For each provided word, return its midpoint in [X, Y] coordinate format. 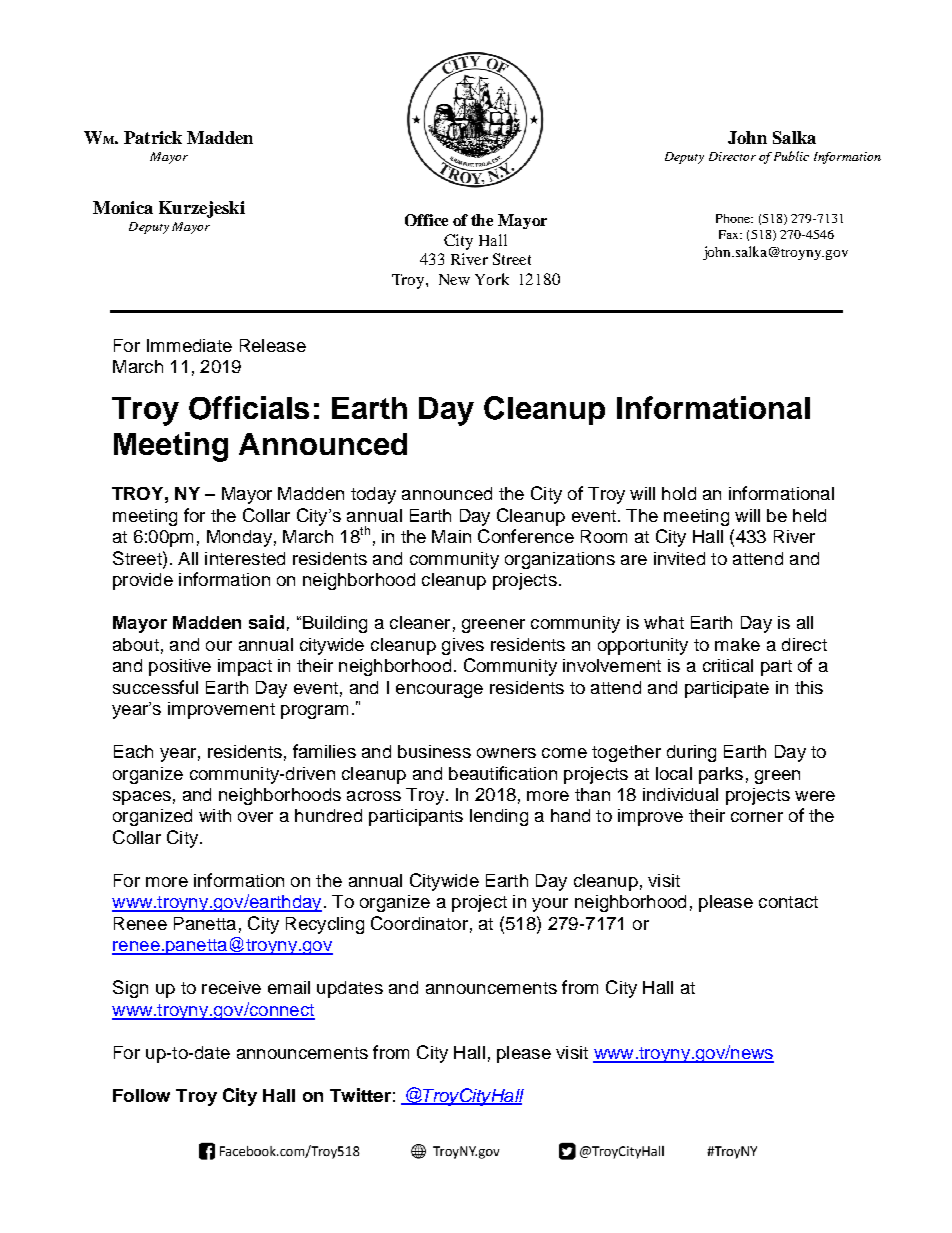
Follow [141, 1095]
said [266, 622]
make [737, 644]
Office [426, 220]
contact [788, 902]
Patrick [153, 137]
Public [791, 156]
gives [463, 646]
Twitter [360, 1095]
